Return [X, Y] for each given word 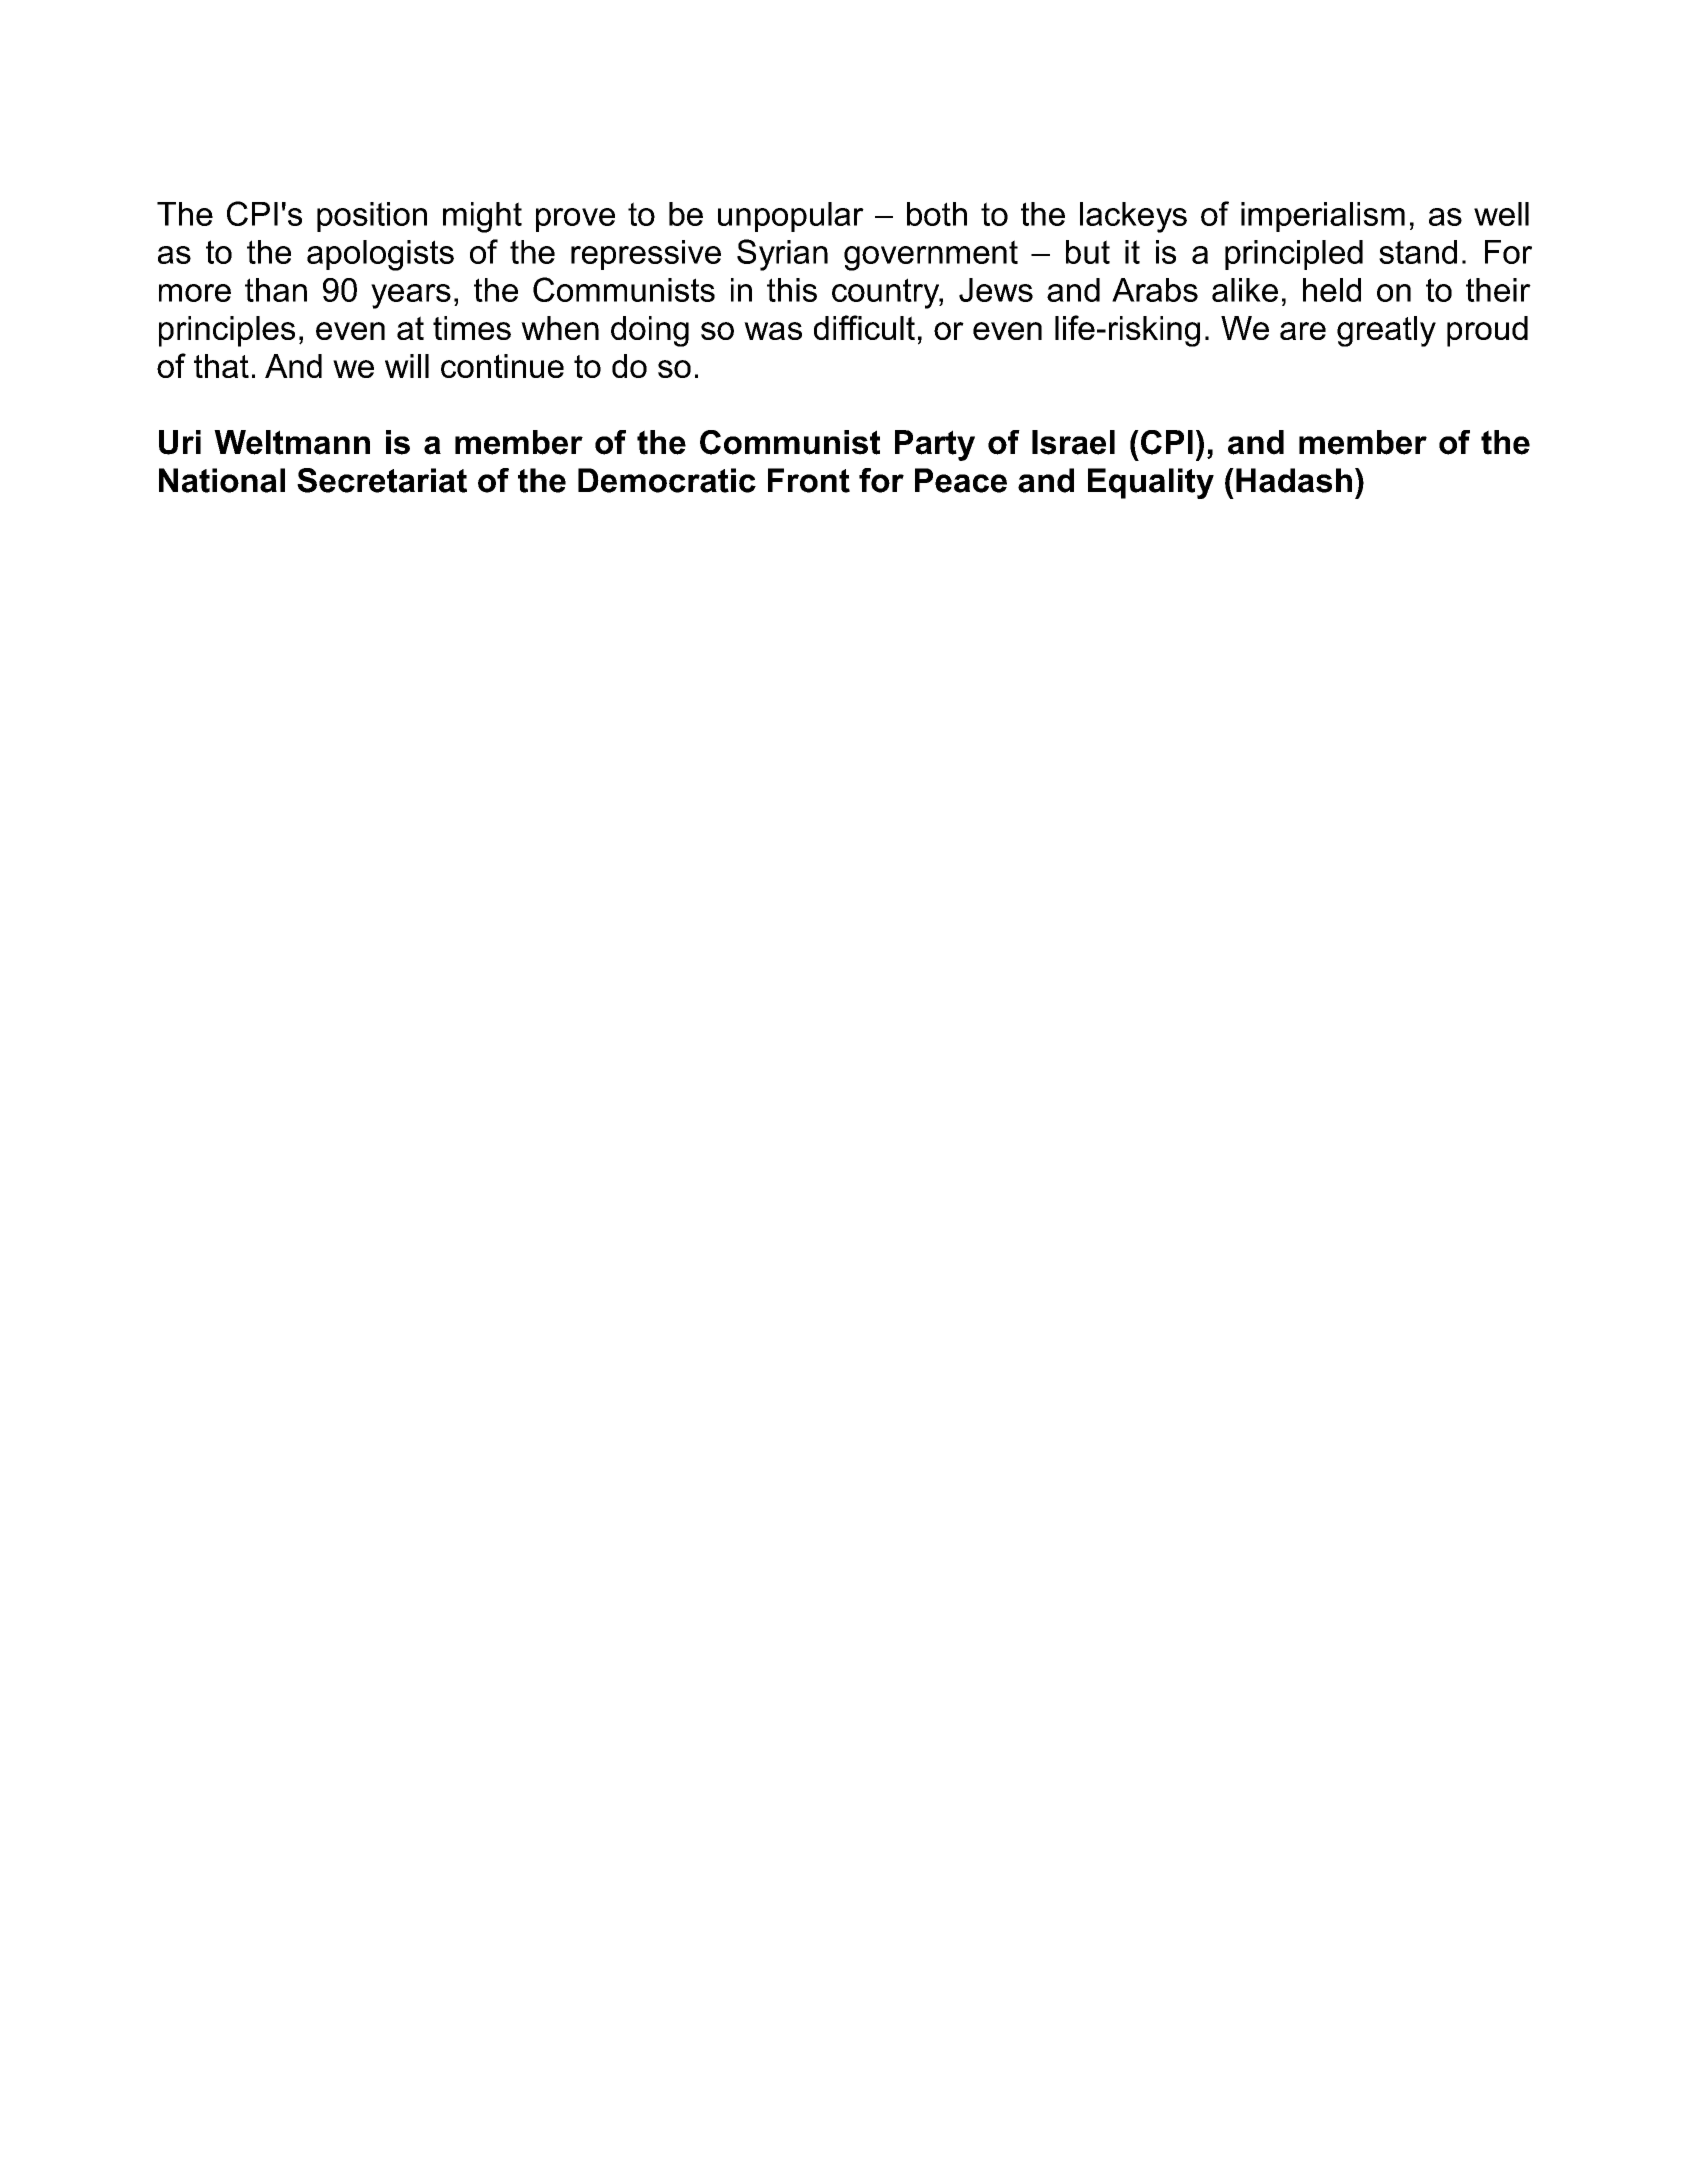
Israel [1073, 442]
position [372, 217]
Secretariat [382, 480]
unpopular [791, 217]
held [1332, 290]
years [411, 296]
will [407, 366]
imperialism [1323, 217]
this [792, 290]
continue [502, 366]
